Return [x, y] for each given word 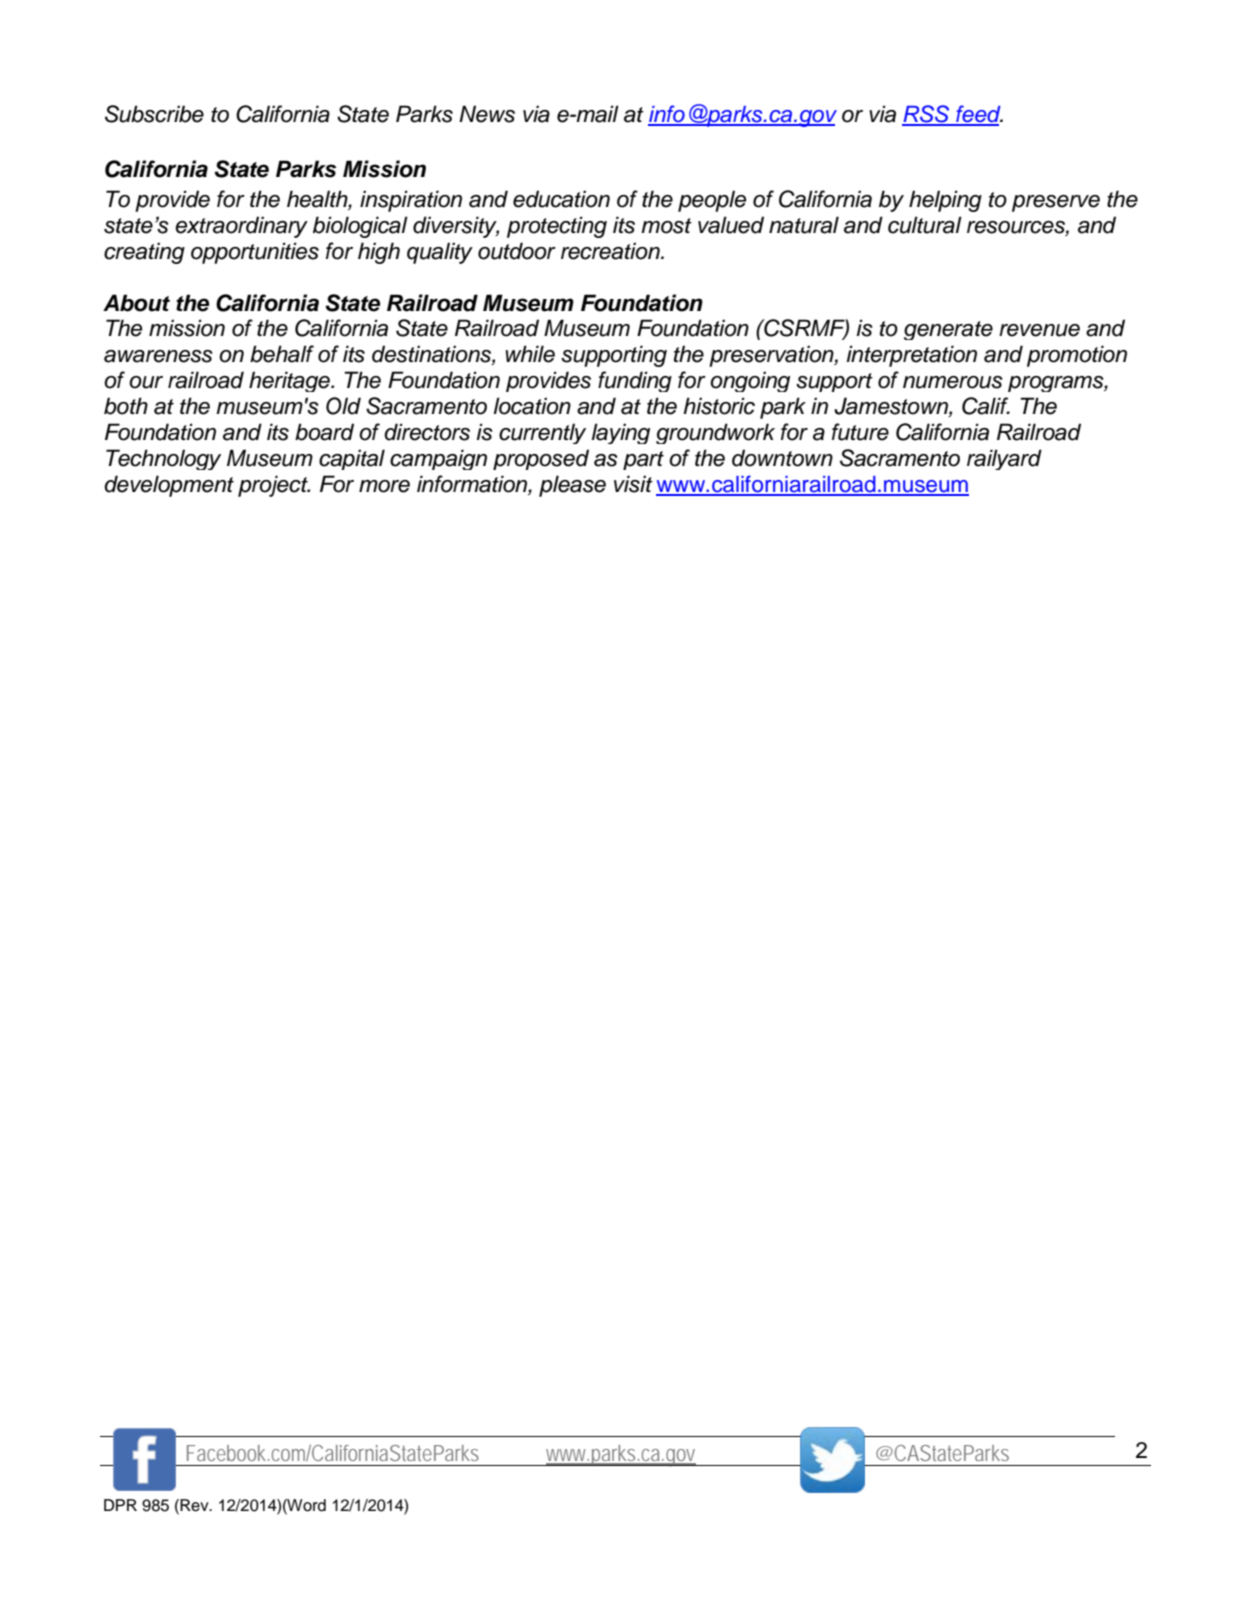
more [384, 486]
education [561, 199]
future [860, 432]
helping [945, 201]
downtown [782, 458]
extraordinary [241, 227]
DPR [120, 1505]
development [169, 486]
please [572, 486]
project [274, 486]
